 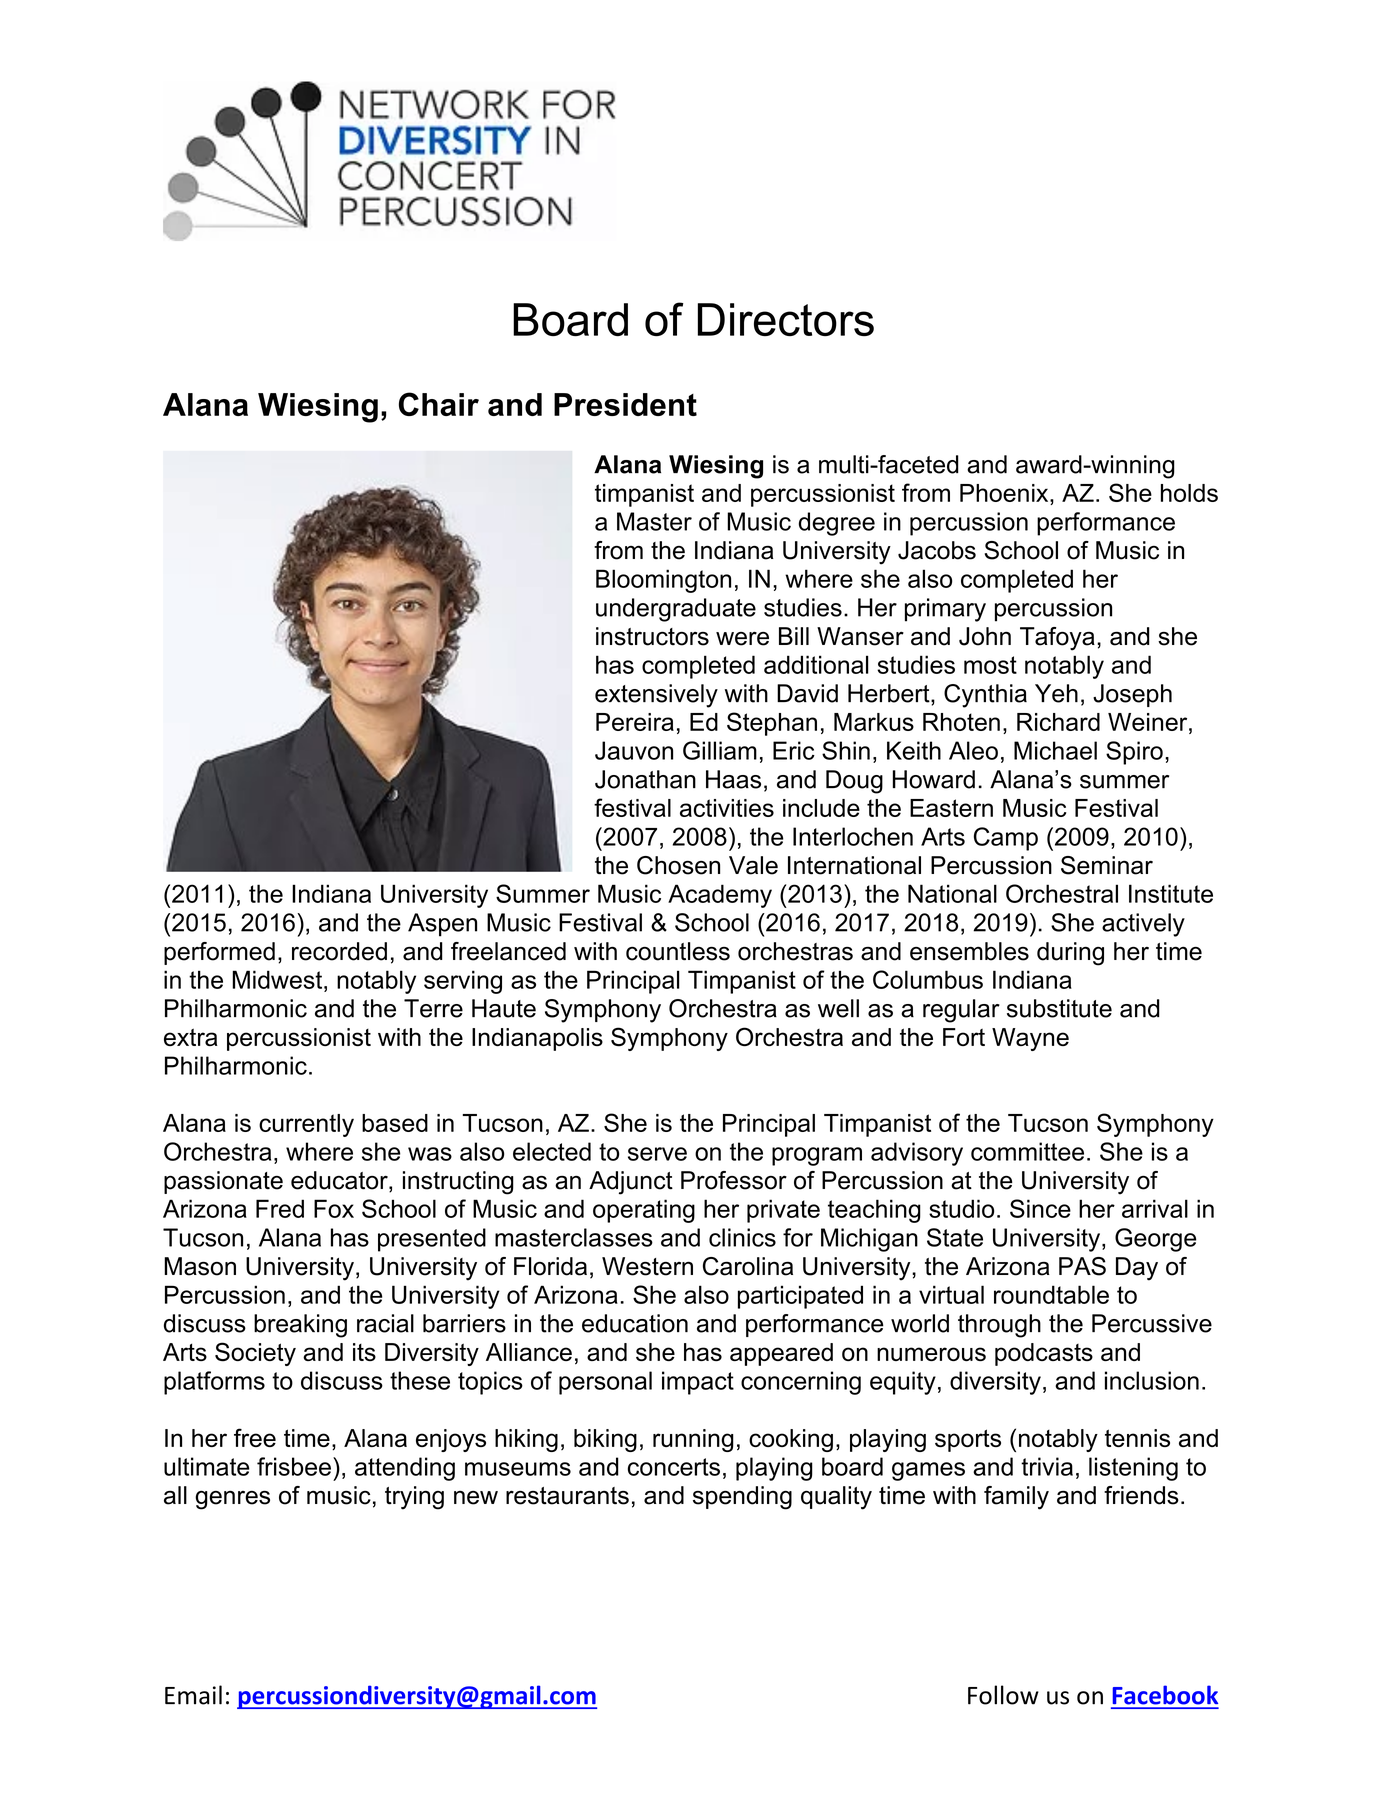 I want to click on Email, so click(x=193, y=1695).
